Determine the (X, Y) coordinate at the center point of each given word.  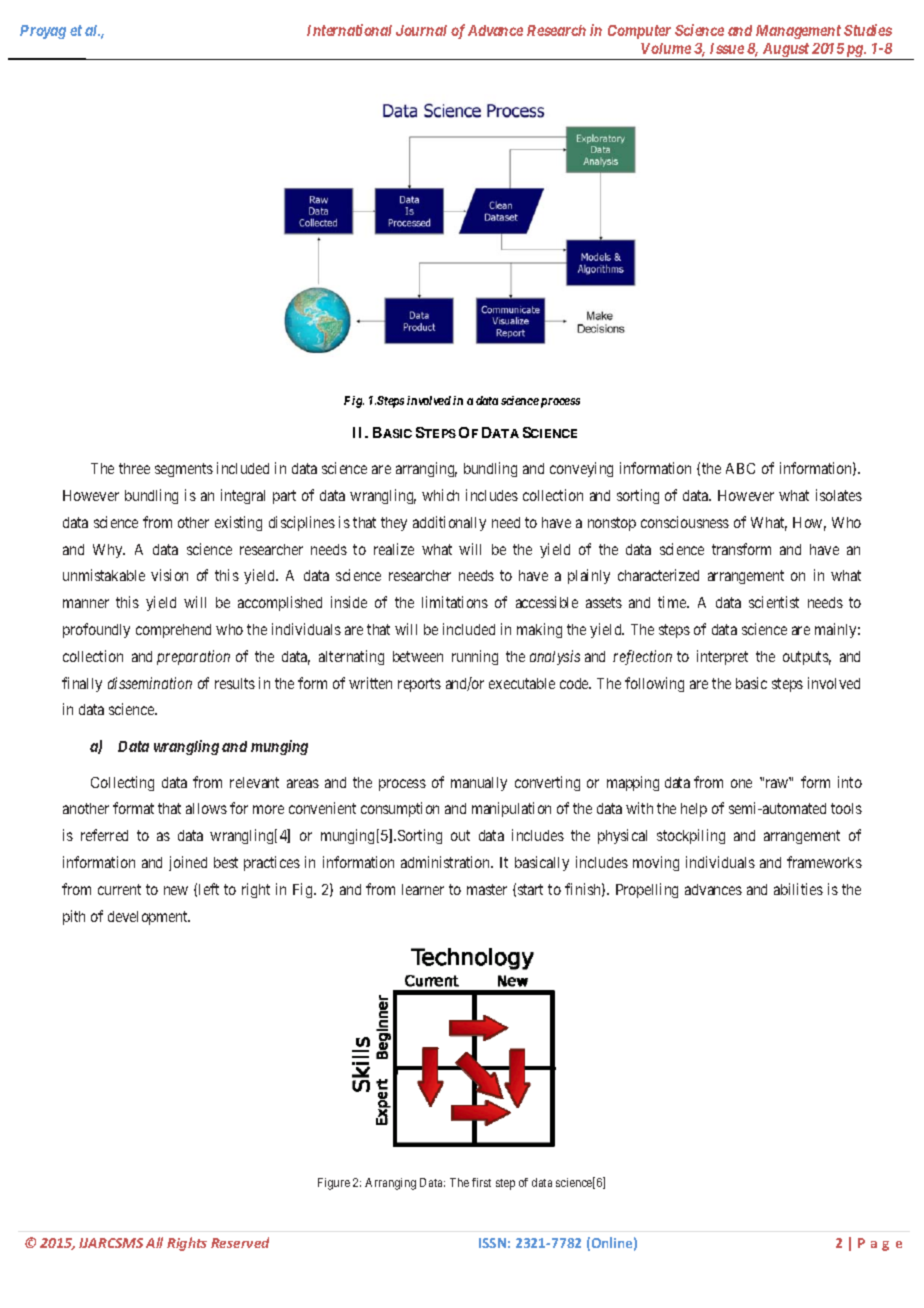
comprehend (173, 631)
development (149, 918)
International (349, 30)
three (134, 468)
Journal (421, 30)
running (475, 657)
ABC (740, 468)
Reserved (240, 1242)
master (487, 889)
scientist (774, 602)
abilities (798, 889)
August (785, 51)
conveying (581, 469)
